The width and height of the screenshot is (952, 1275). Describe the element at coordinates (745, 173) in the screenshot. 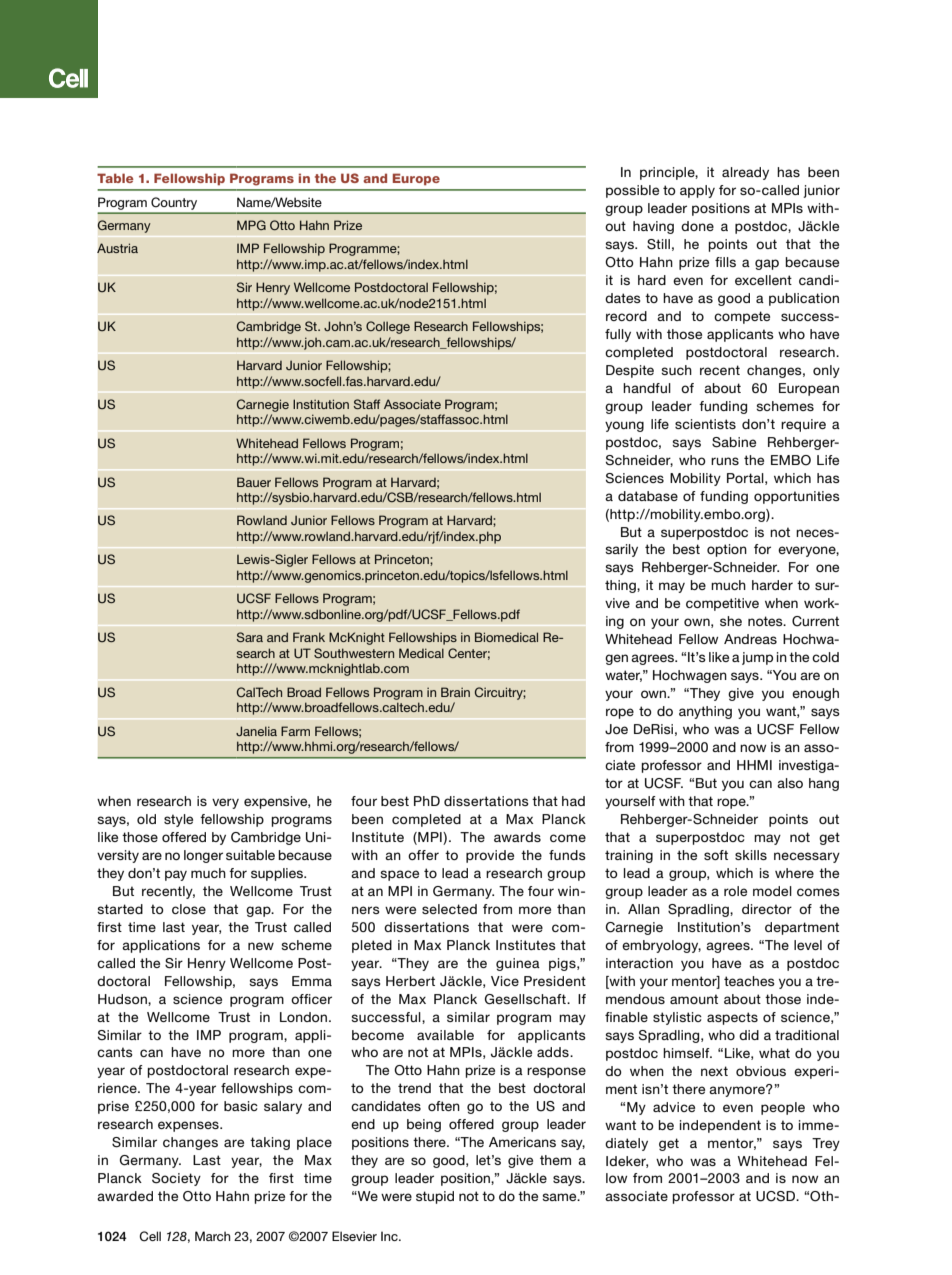

I see `already` at that location.
